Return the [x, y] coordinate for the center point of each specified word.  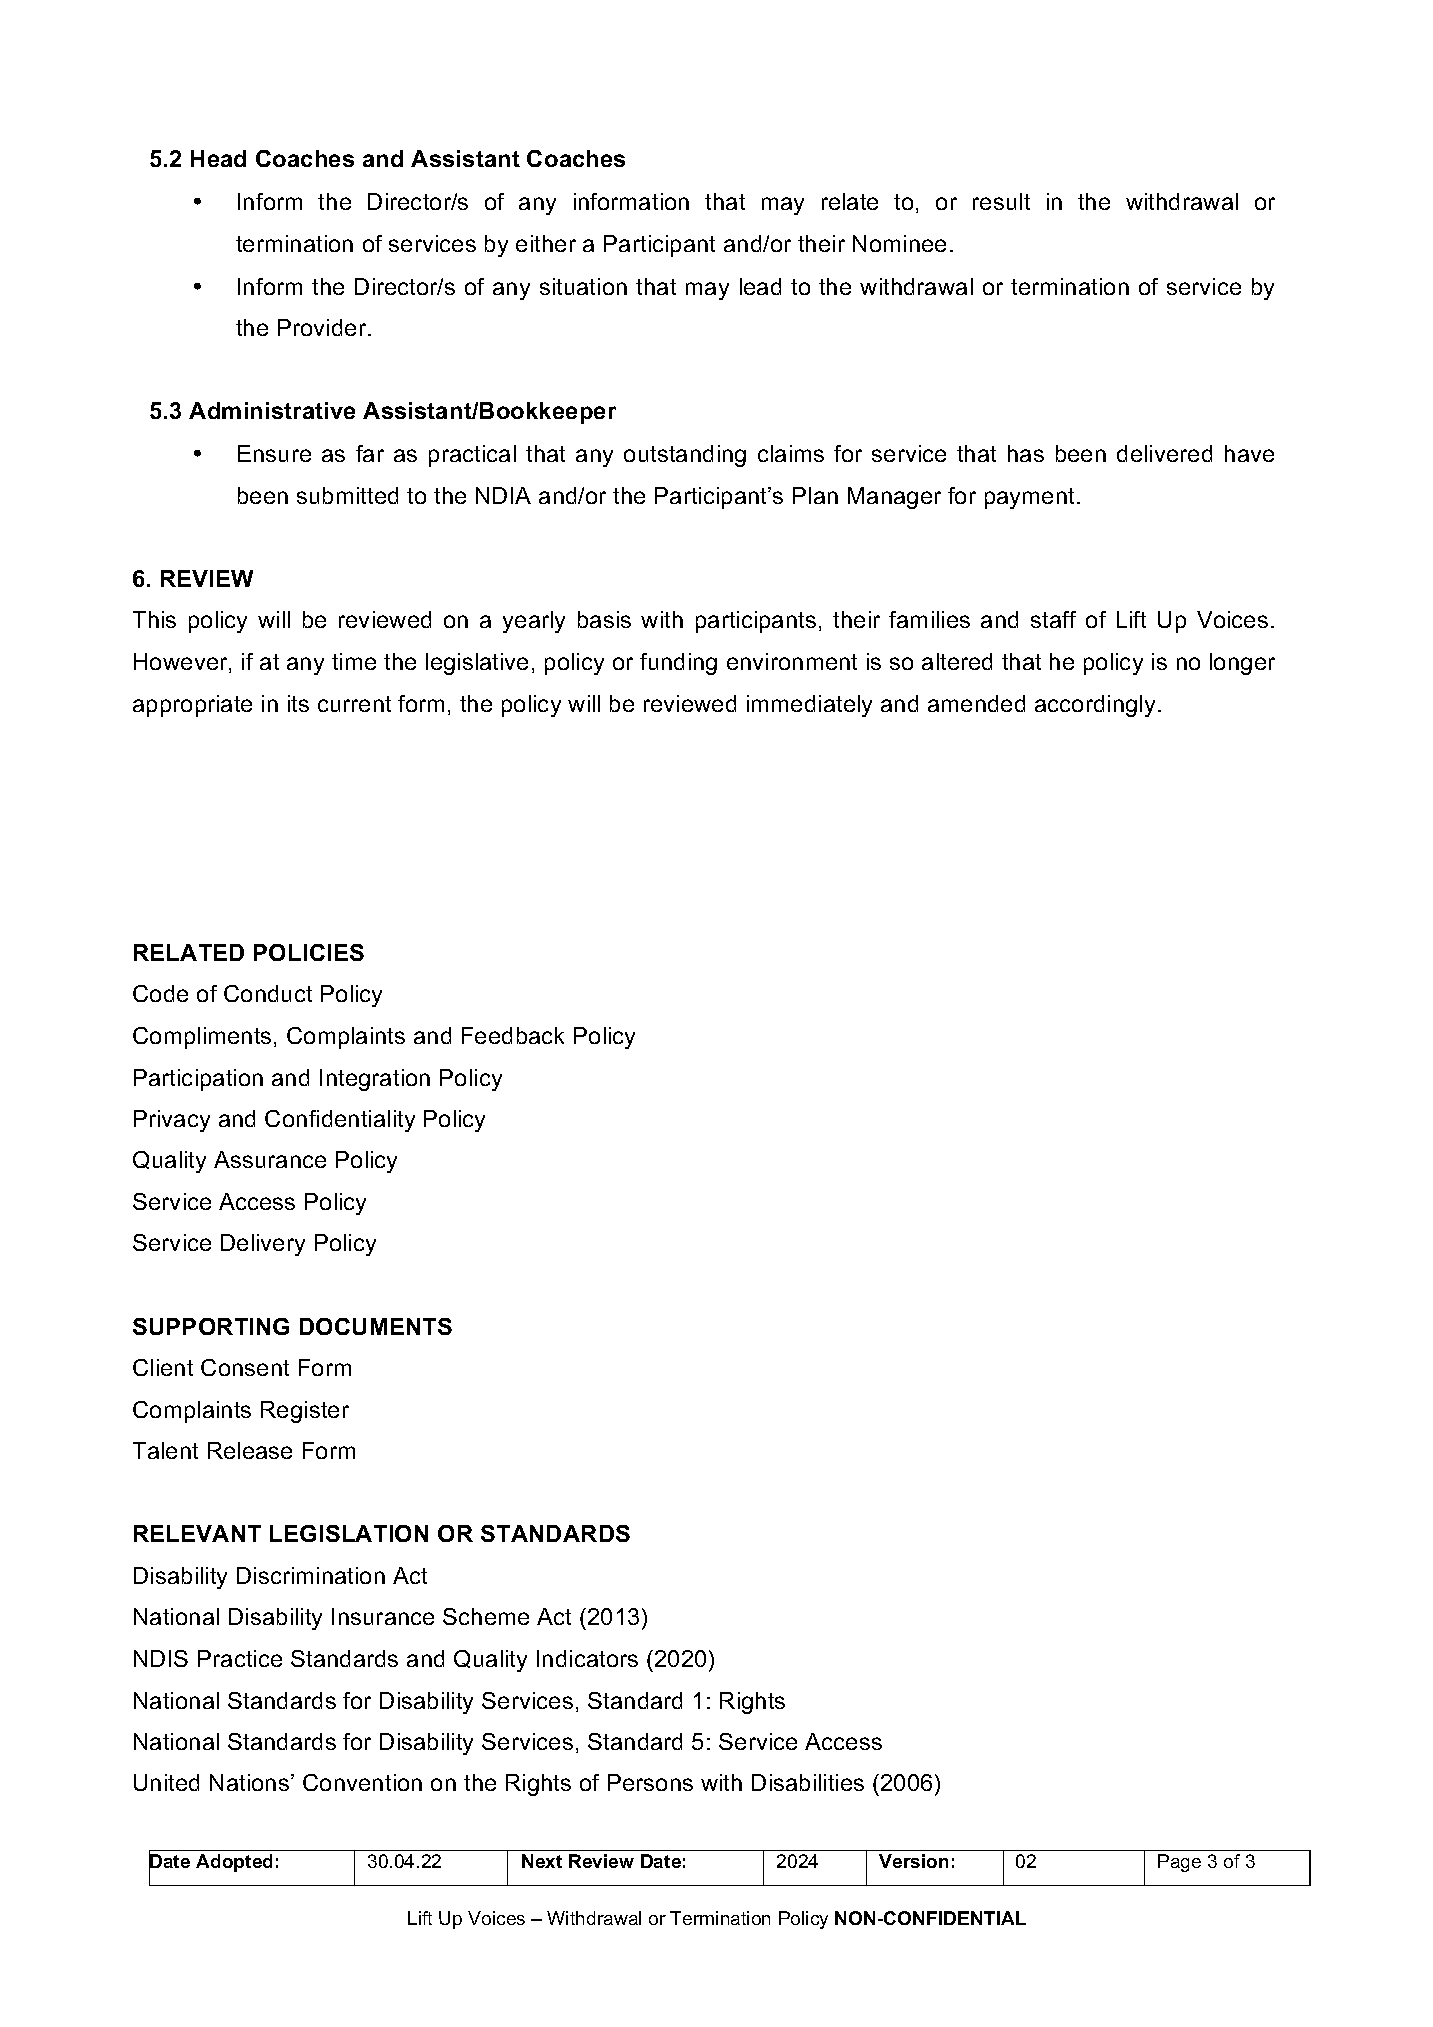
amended [976, 703]
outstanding [685, 456]
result [1001, 201]
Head [218, 158]
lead [760, 286]
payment [1031, 498]
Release [250, 1450]
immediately [809, 706]
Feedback [513, 1035]
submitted [347, 495]
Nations [251, 1782]
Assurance [270, 1159]
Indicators [587, 1658]
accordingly [1095, 706]
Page [1179, 1863]
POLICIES [309, 952]
